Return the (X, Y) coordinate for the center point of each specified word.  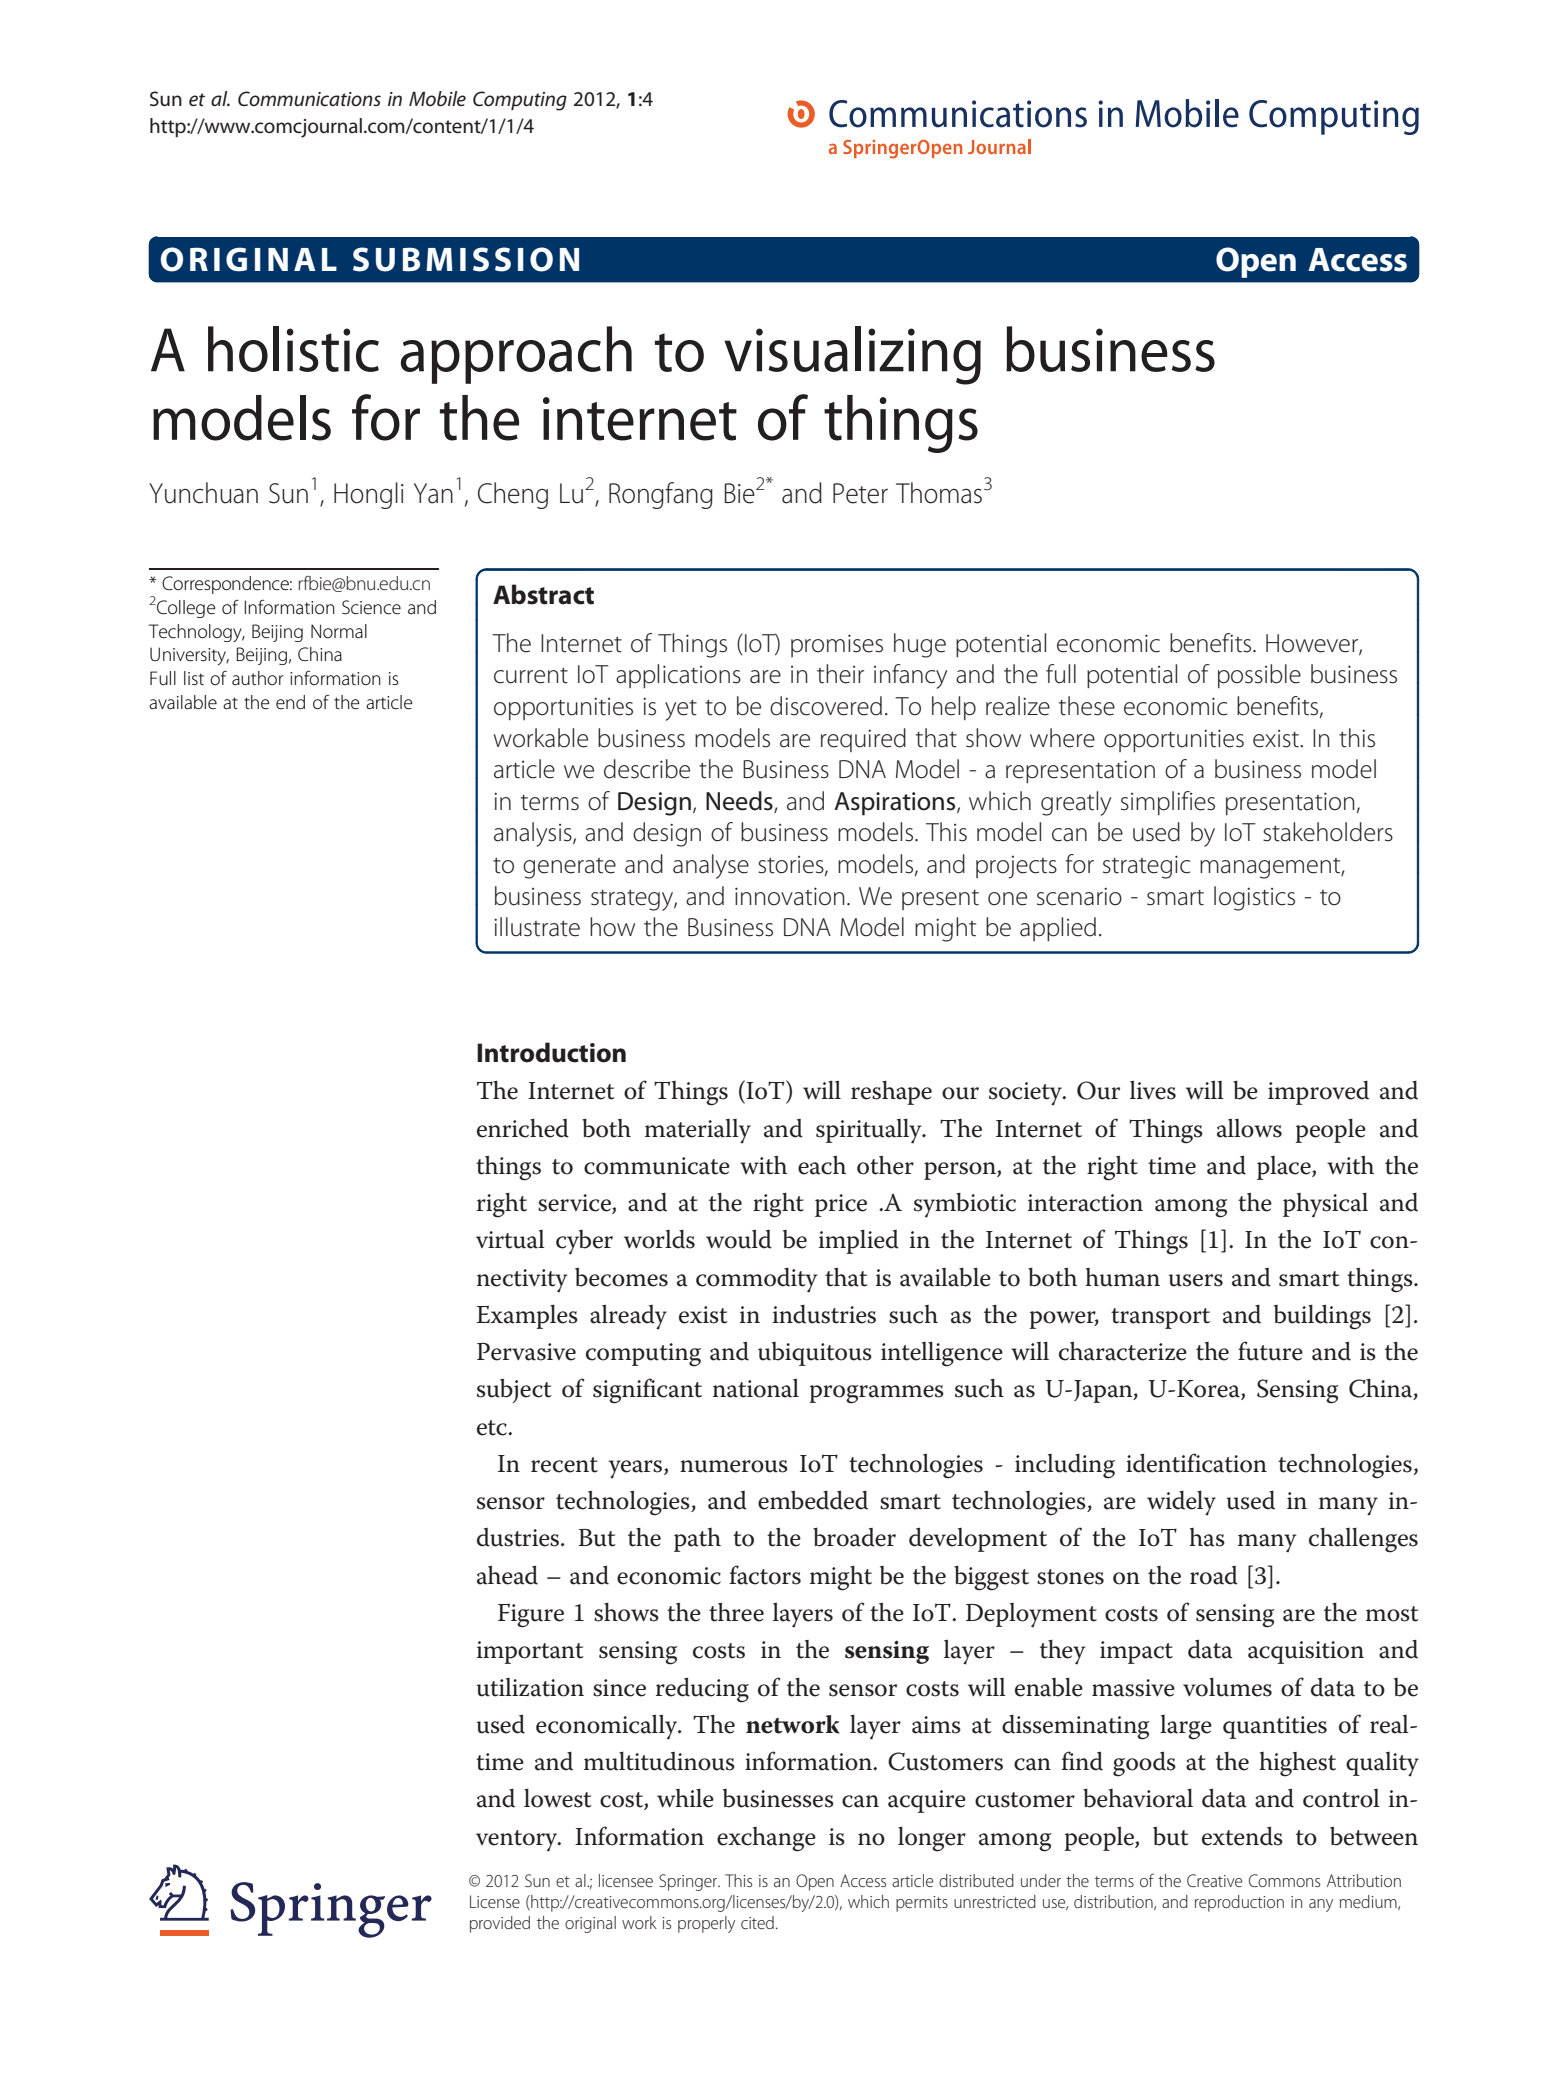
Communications (309, 99)
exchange (766, 1839)
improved (1318, 1093)
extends (1242, 1836)
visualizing (852, 355)
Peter (860, 493)
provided (500, 1924)
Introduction (551, 1052)
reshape (891, 1093)
